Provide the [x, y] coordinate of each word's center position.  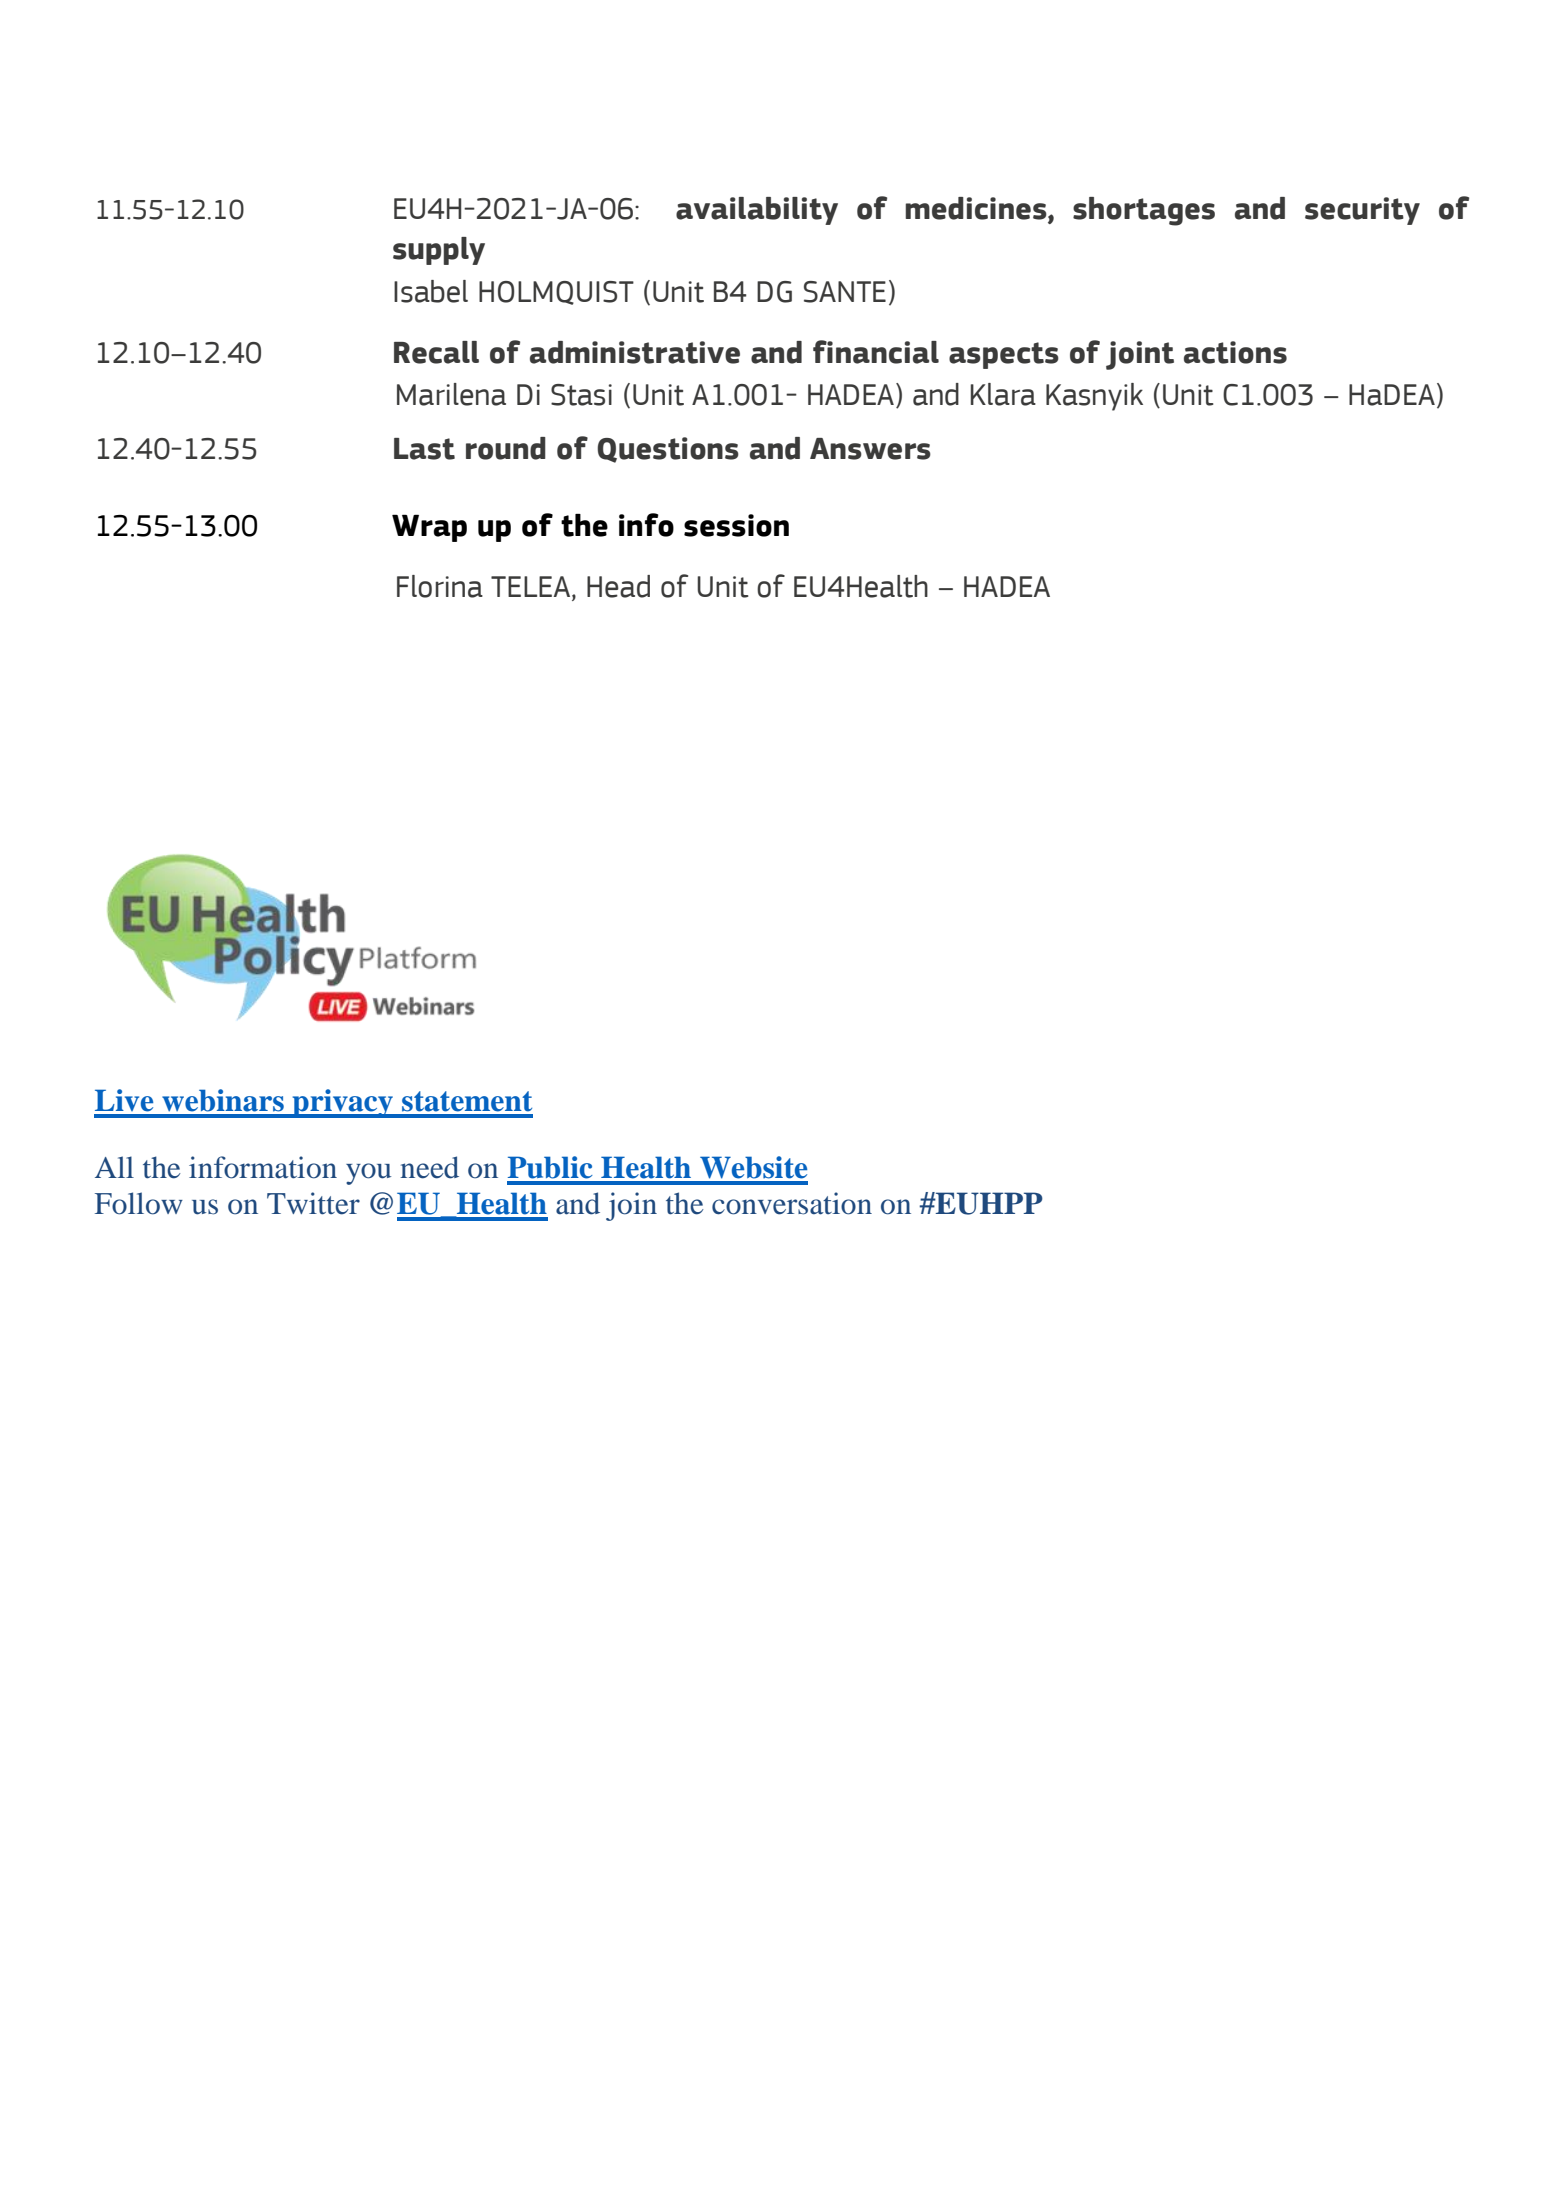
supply [439, 251]
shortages [1144, 211]
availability [757, 211]
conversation [792, 1203]
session [736, 525]
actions [1235, 352]
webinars [223, 1100]
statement [467, 1101]
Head [618, 586]
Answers [870, 449]
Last [424, 449]
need [429, 1167]
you [368, 1174]
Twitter [313, 1203]
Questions [668, 450]
